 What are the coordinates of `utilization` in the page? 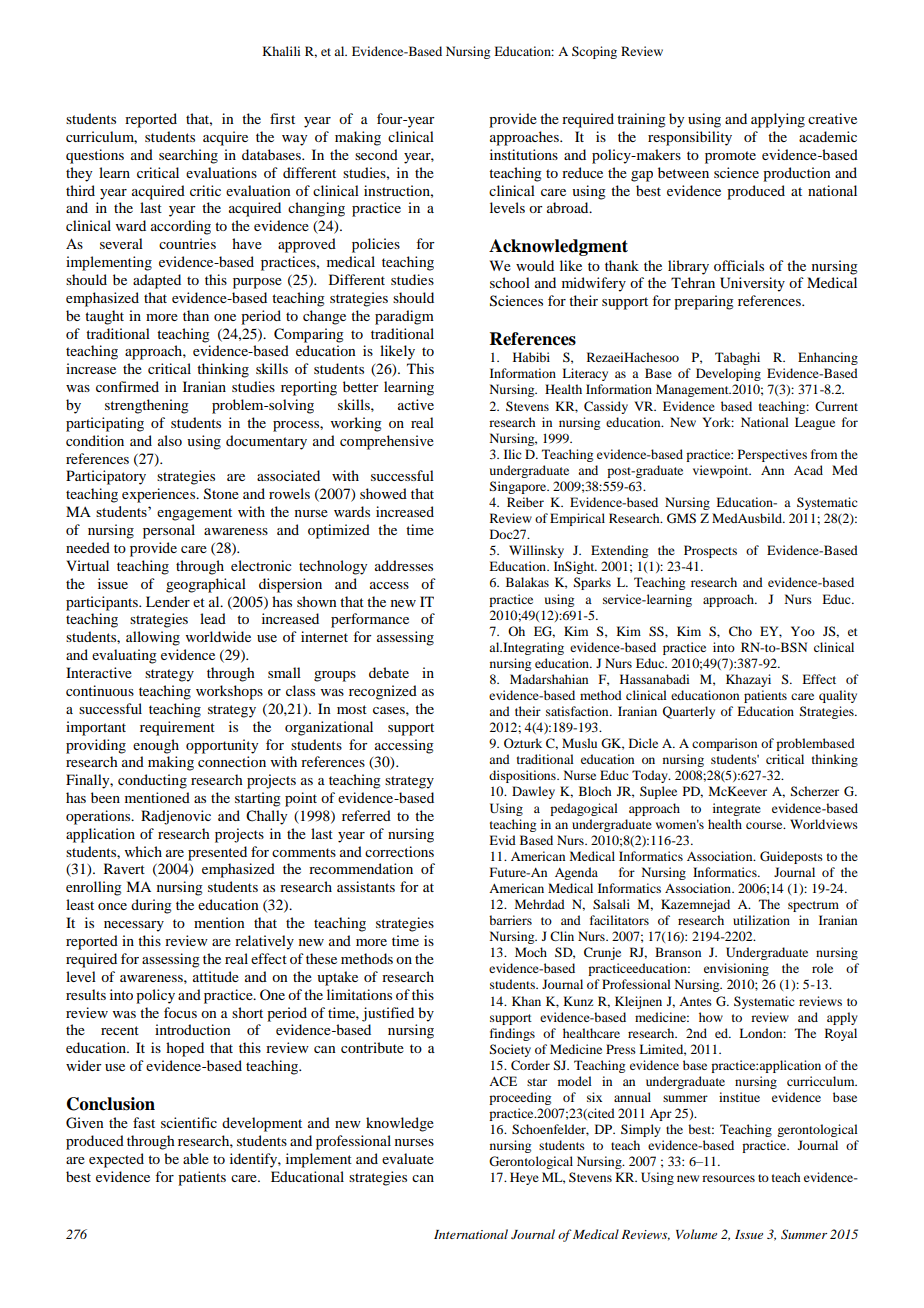 It's located at (761, 920).
